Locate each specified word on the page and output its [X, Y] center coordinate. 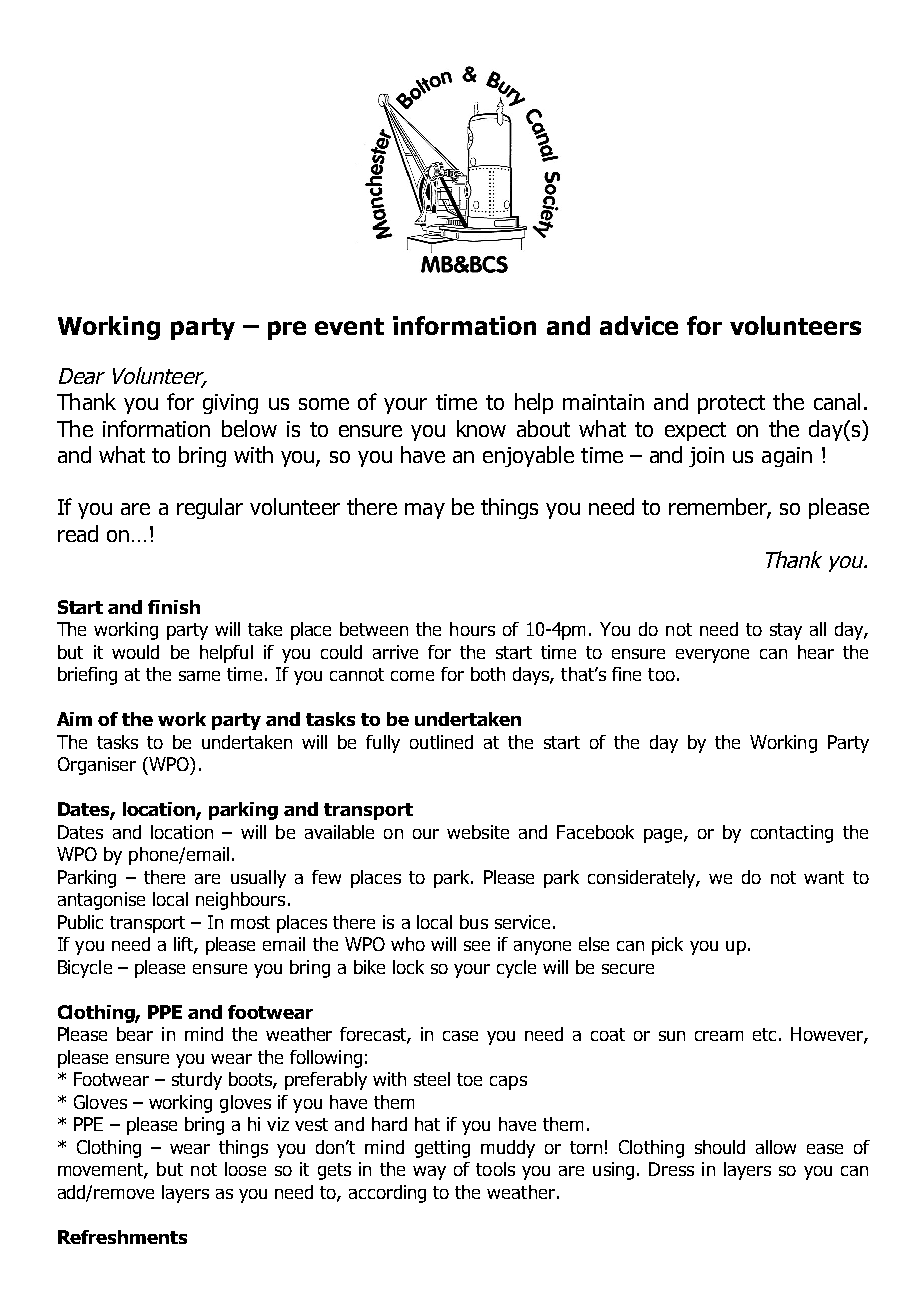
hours [472, 629]
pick [667, 946]
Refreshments [122, 1237]
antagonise [101, 901]
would [135, 652]
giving [230, 404]
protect [731, 404]
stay [786, 631]
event [349, 326]
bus [474, 922]
